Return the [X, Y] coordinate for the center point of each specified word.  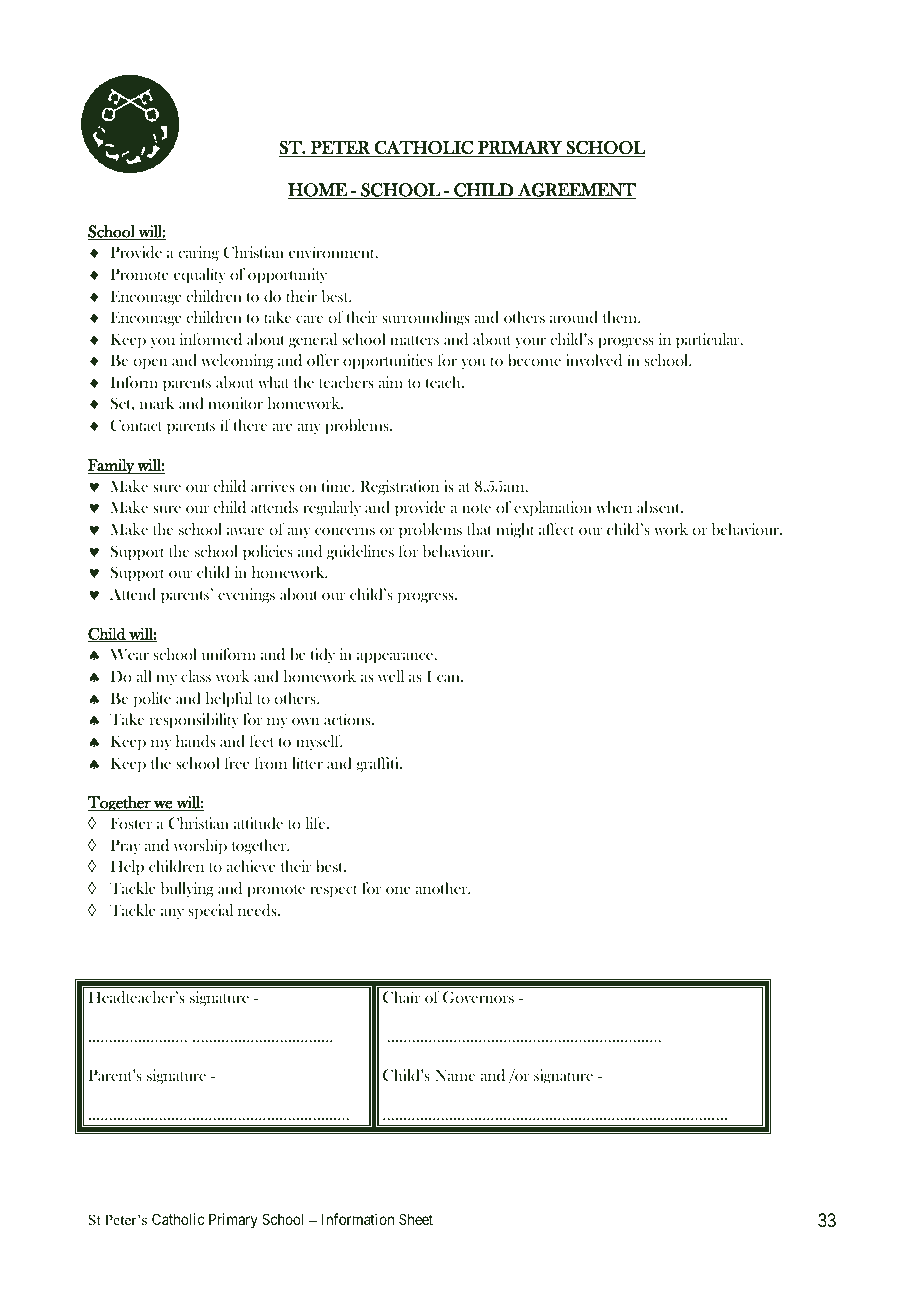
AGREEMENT [576, 191]
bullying [187, 889]
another [442, 888]
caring [198, 253]
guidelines [360, 552]
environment [333, 252]
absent [660, 507]
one [398, 890]
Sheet [416, 1219]
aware [245, 531]
